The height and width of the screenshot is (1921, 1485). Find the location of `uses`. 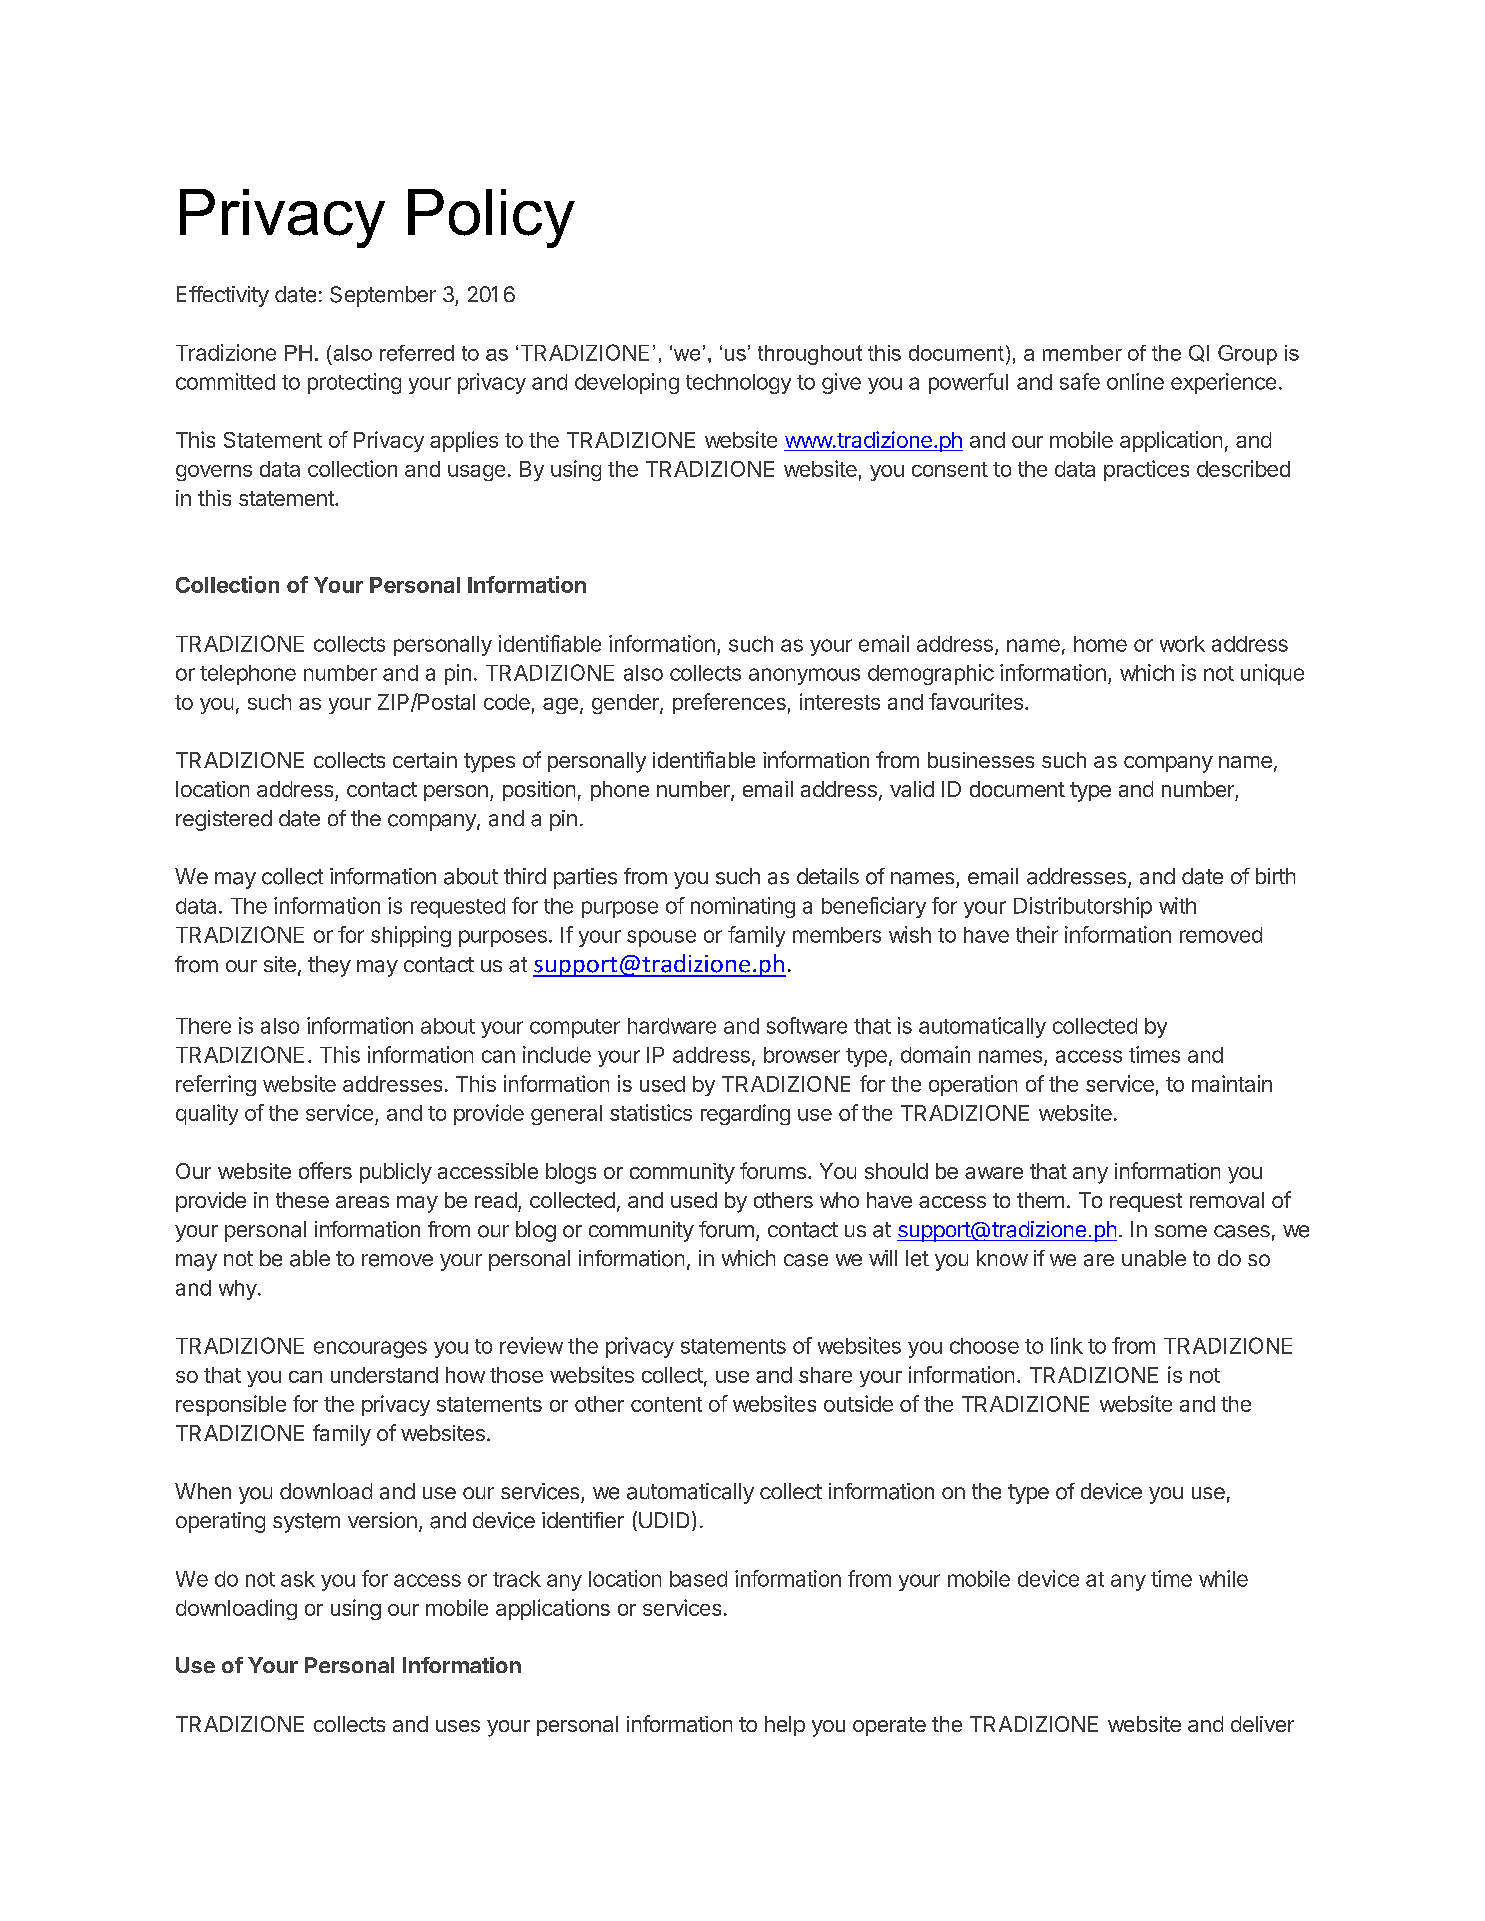

uses is located at coordinates (458, 1726).
